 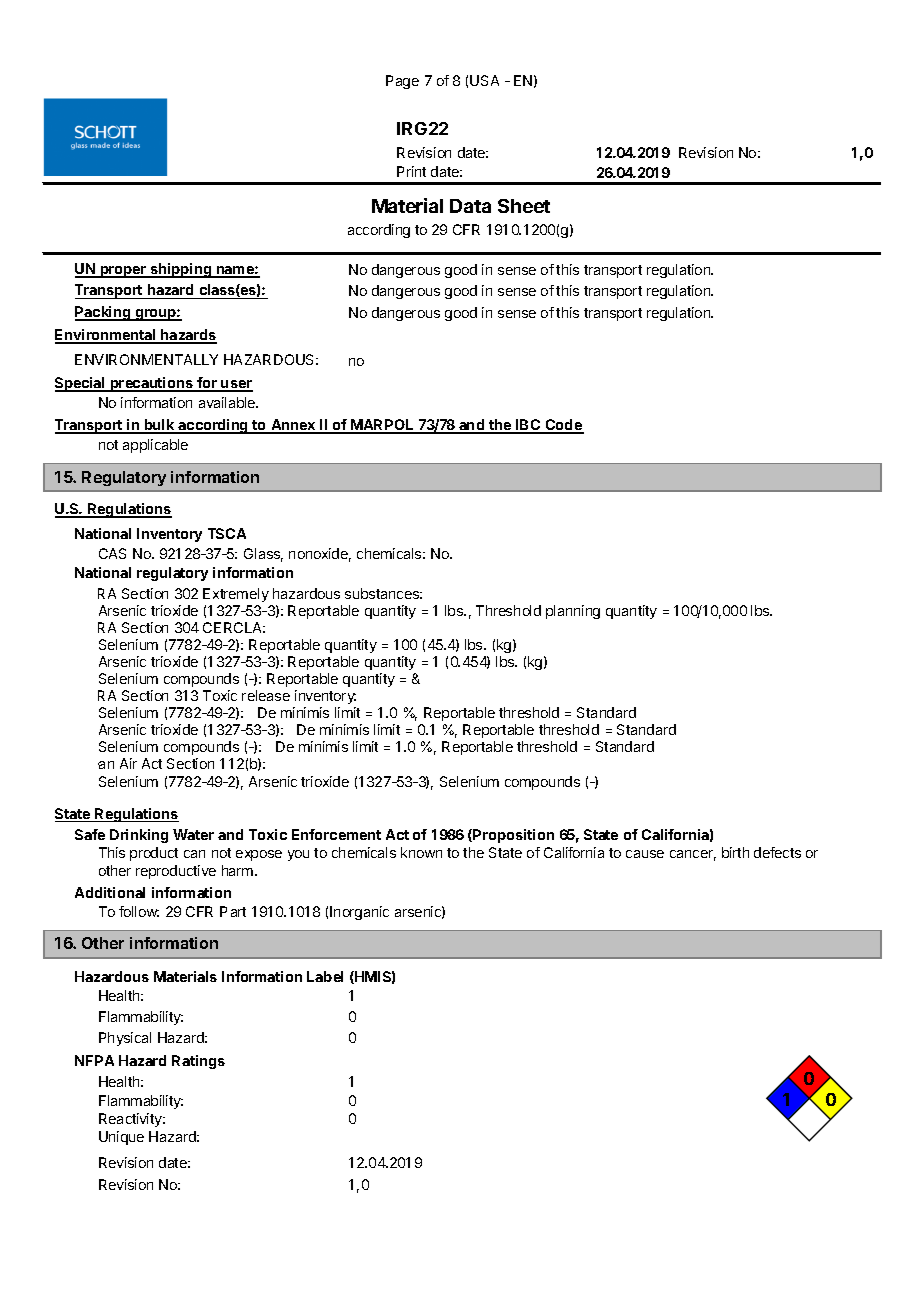 I want to click on Code, so click(x=563, y=426).
